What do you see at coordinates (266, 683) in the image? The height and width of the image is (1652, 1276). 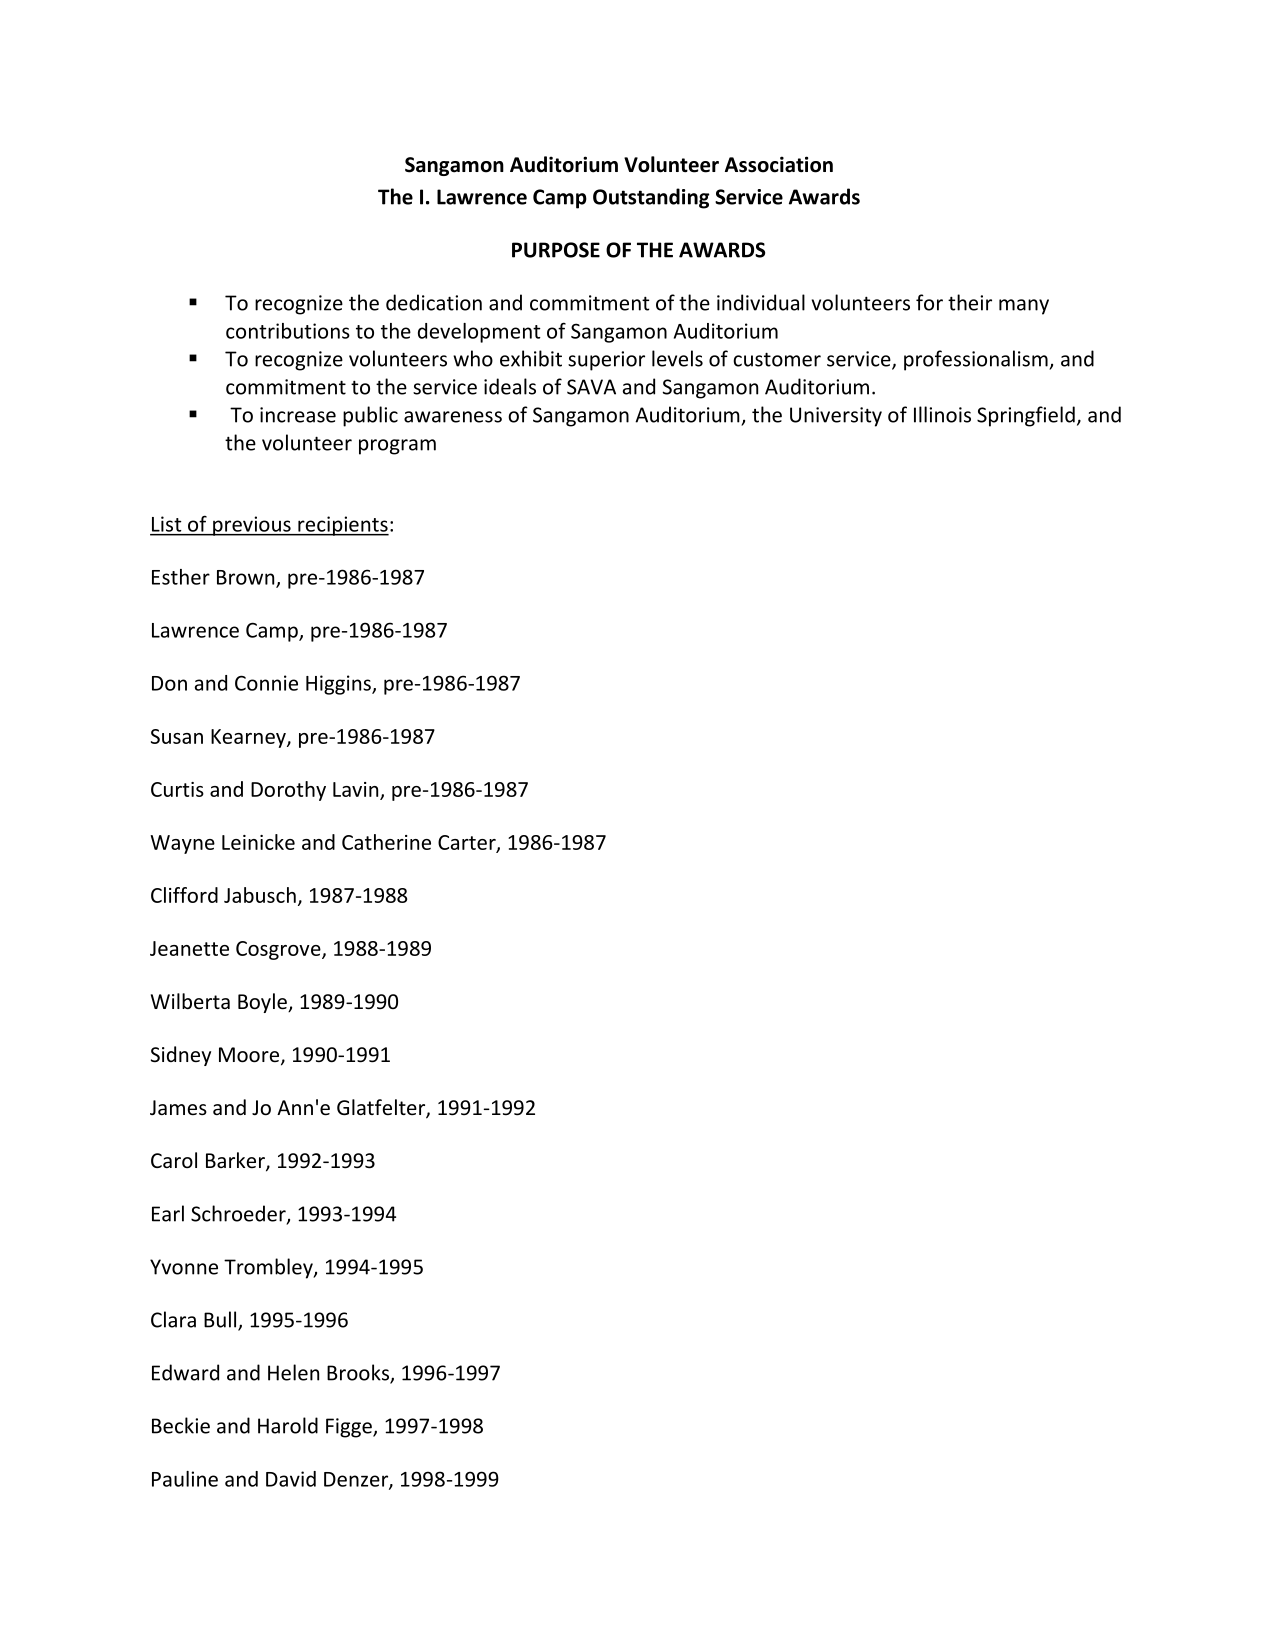 I see `Connie` at bounding box center [266, 683].
